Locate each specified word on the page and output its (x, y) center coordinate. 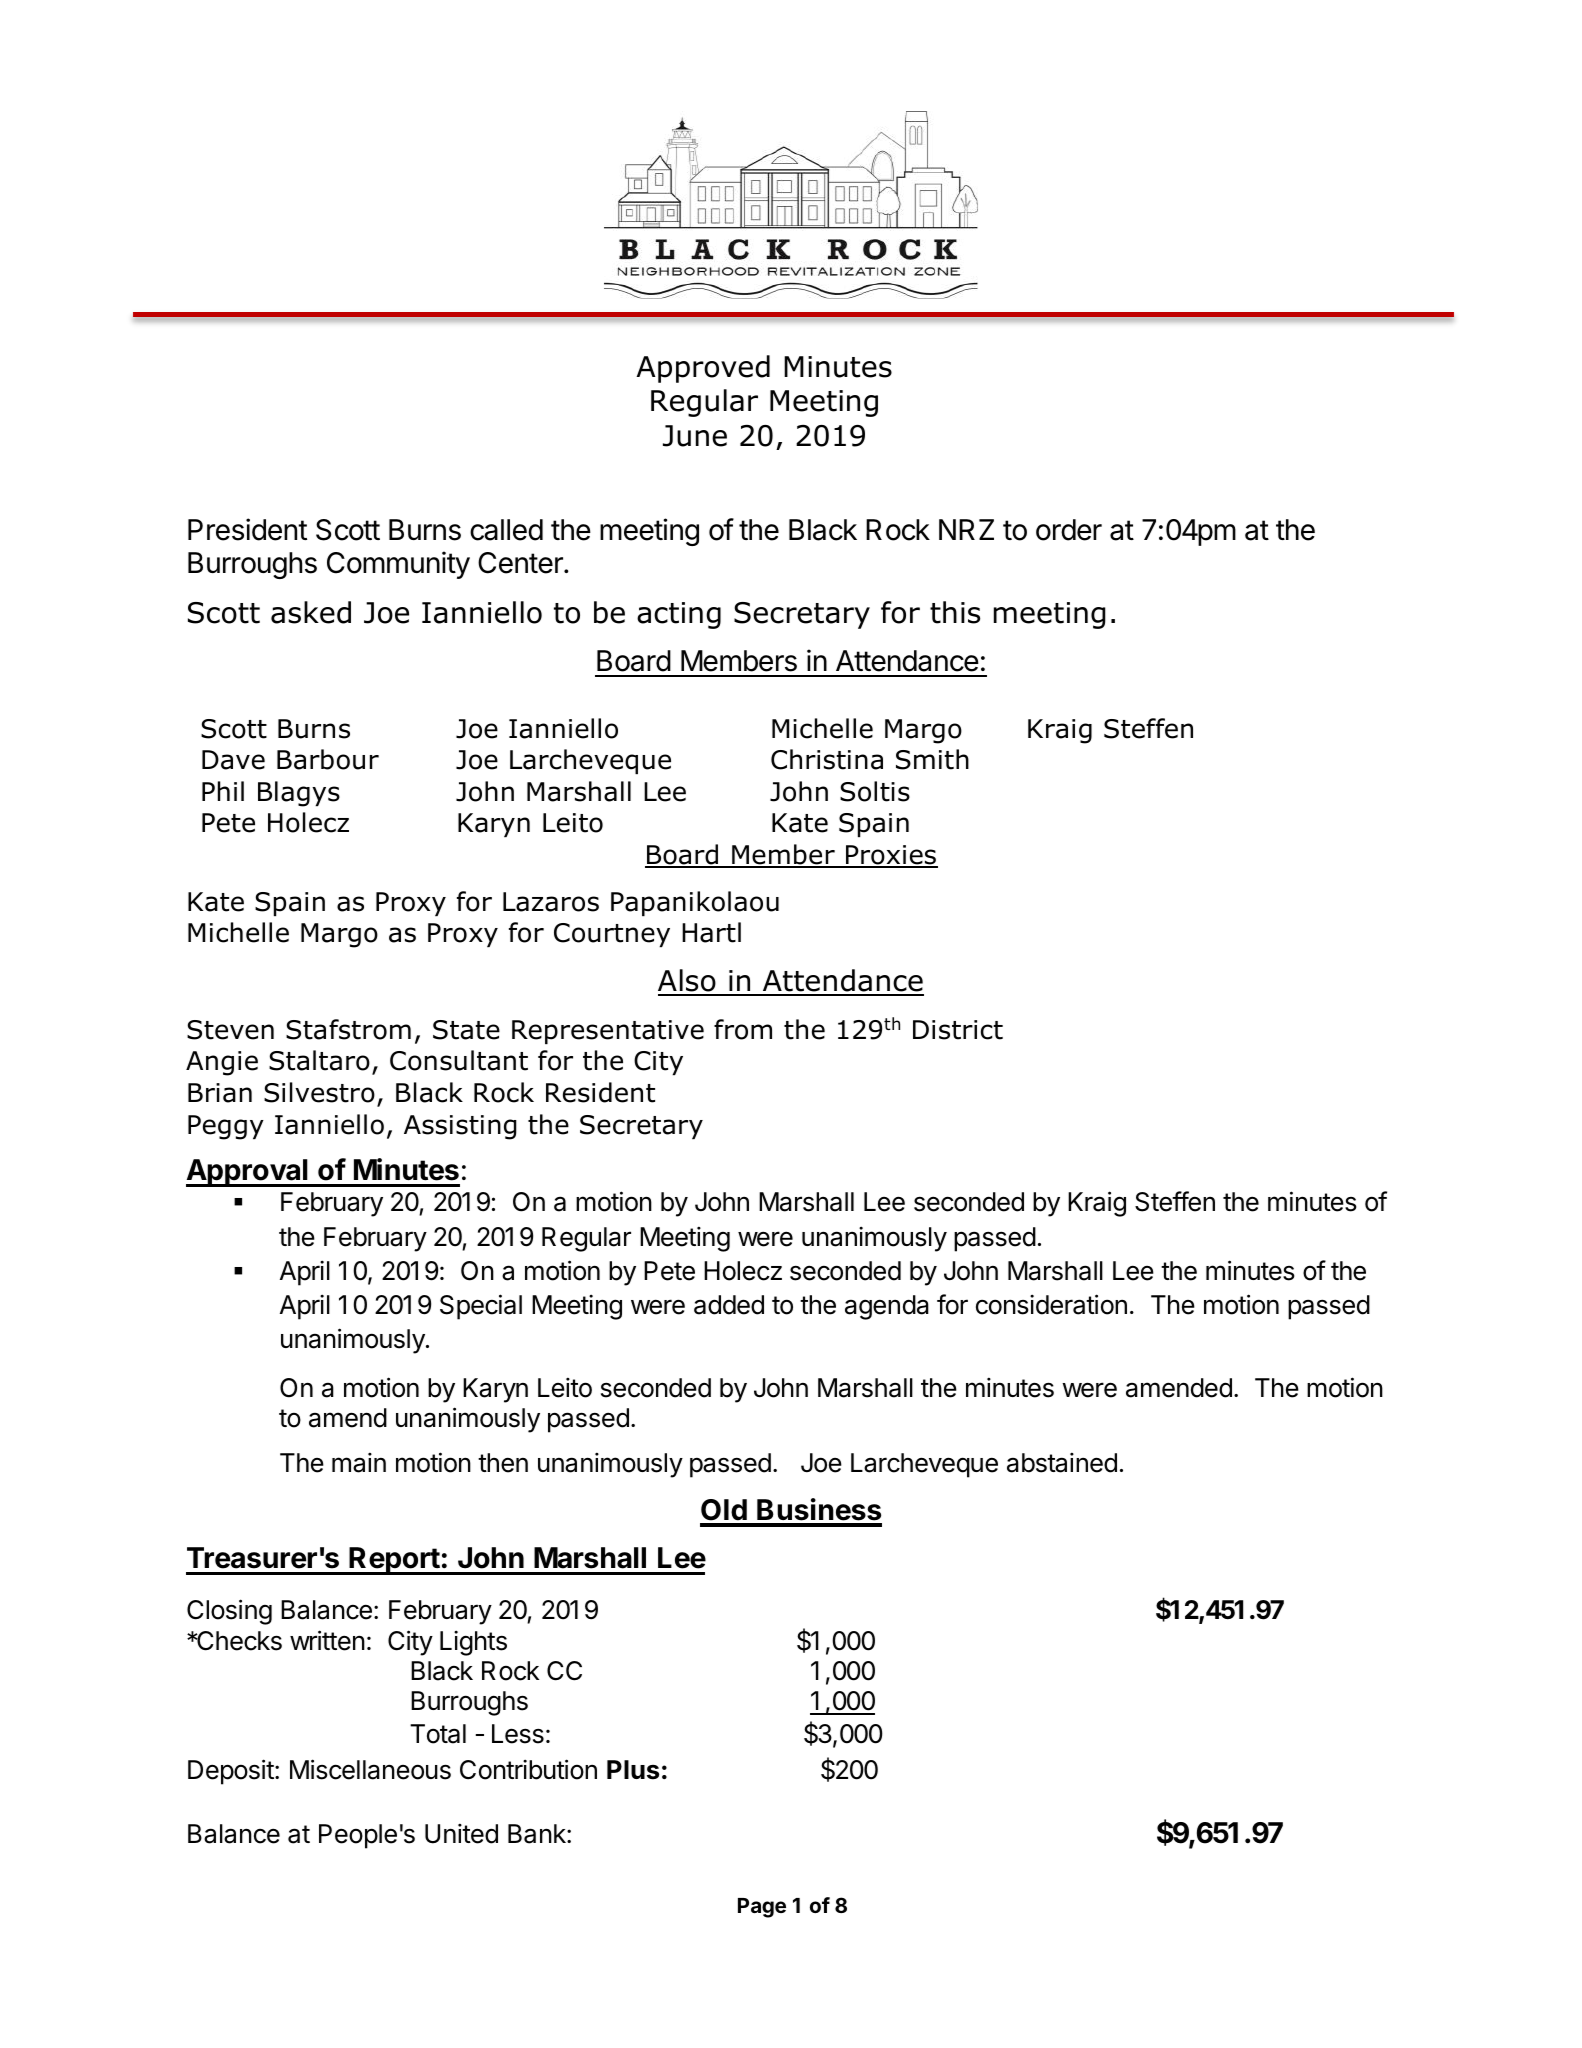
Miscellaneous (370, 1769)
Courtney (612, 935)
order (1069, 530)
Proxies (891, 856)
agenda (887, 1307)
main (359, 1463)
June (695, 436)
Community (398, 565)
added (729, 1305)
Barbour (328, 759)
